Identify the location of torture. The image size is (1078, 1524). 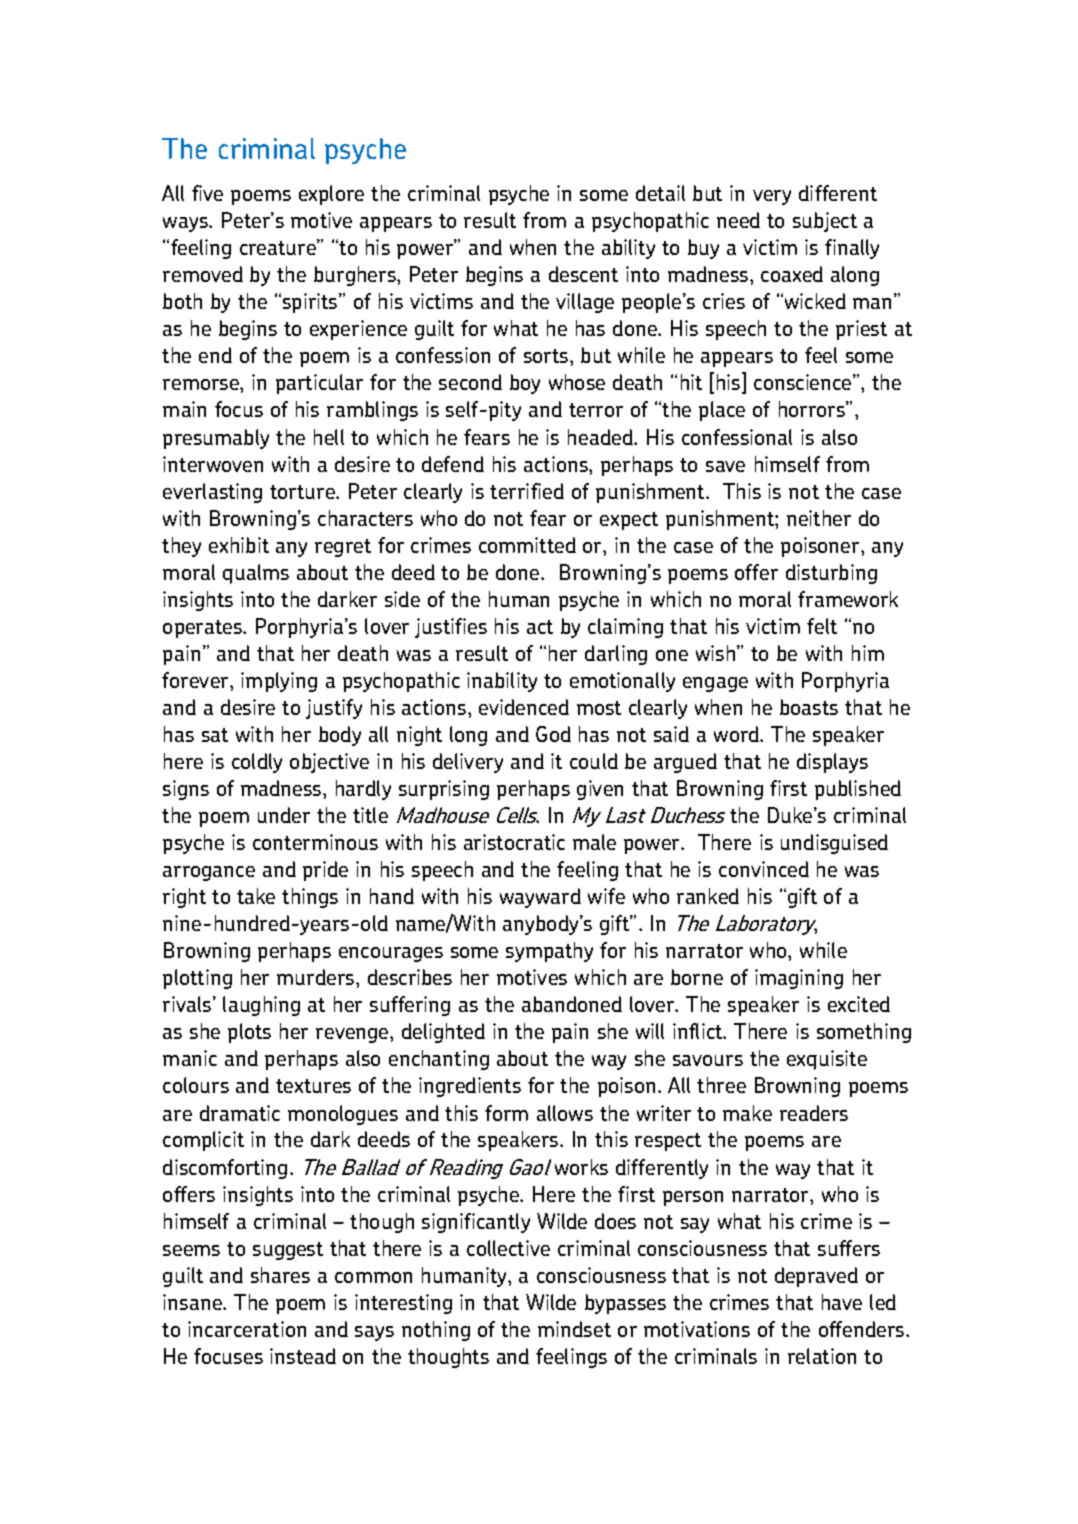
(303, 492).
